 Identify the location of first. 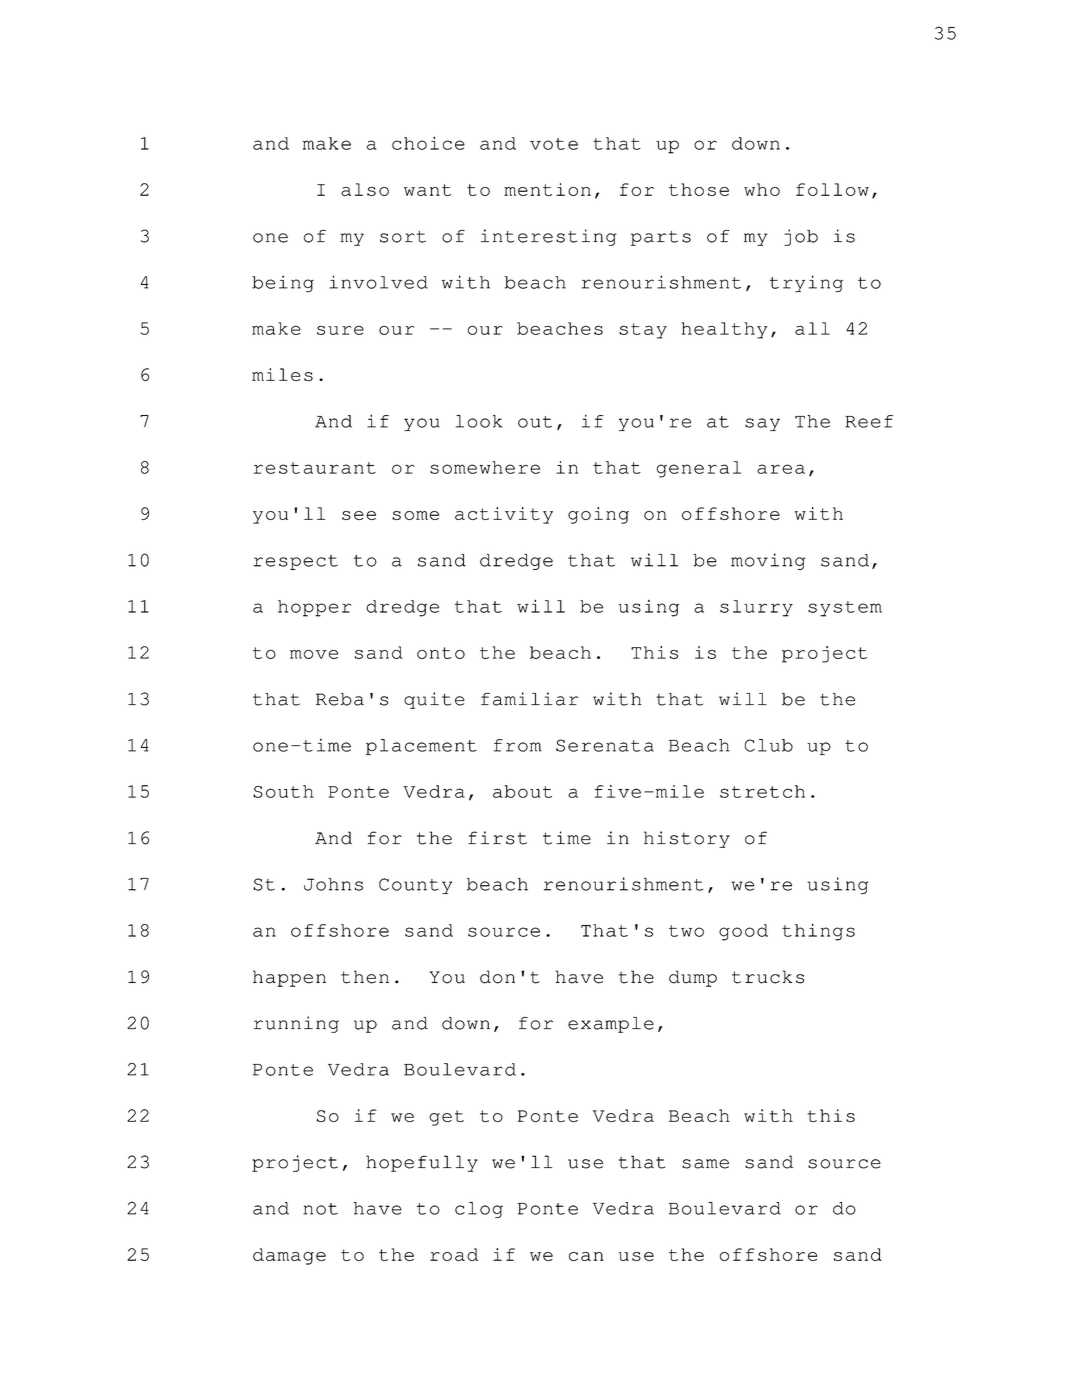
(497, 838).
